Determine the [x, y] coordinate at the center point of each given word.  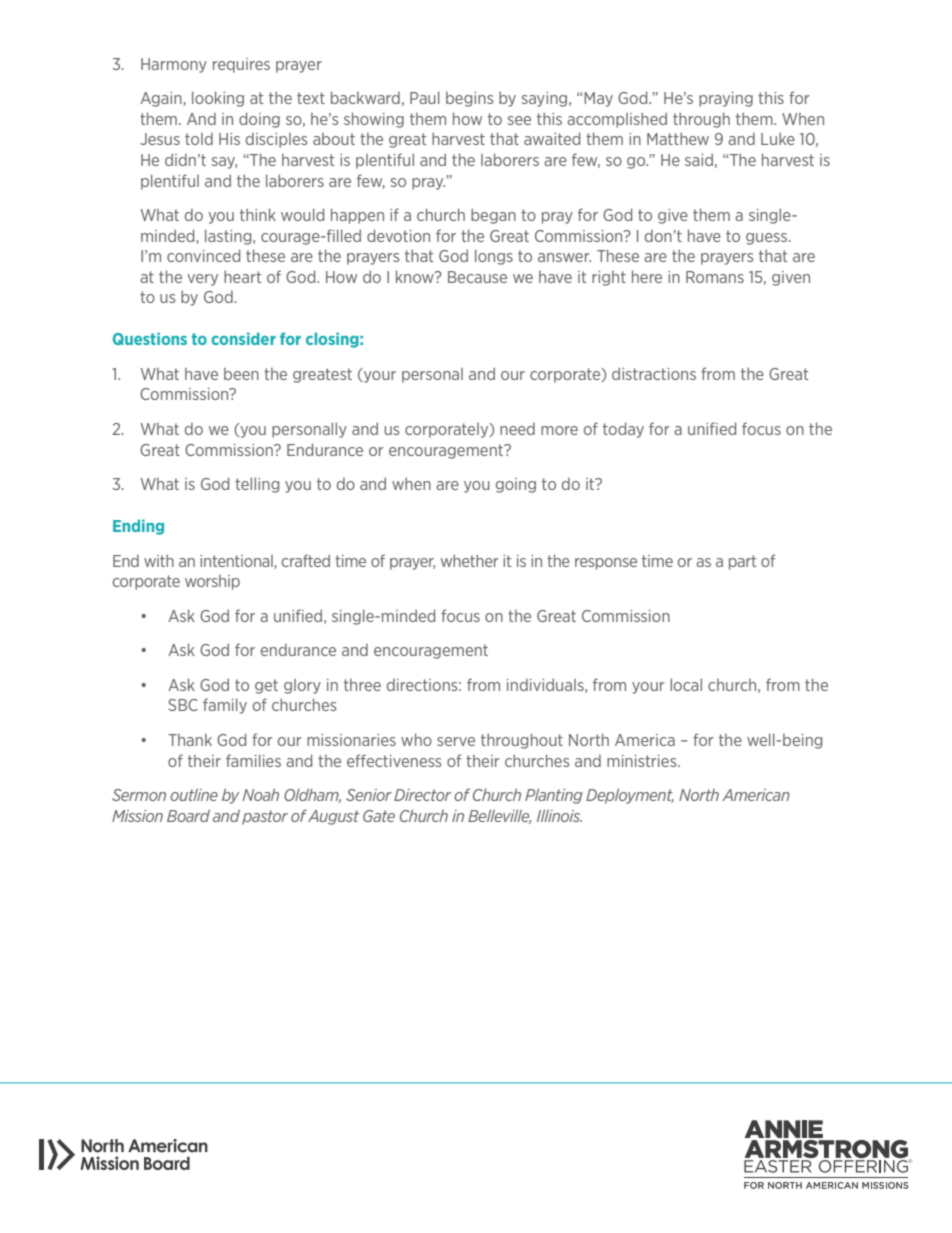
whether [470, 560]
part [742, 562]
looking [218, 99]
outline [194, 794]
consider [243, 338]
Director [422, 795]
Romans [715, 277]
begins [470, 99]
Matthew [678, 138]
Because [477, 277]
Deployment [630, 796]
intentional [237, 562]
